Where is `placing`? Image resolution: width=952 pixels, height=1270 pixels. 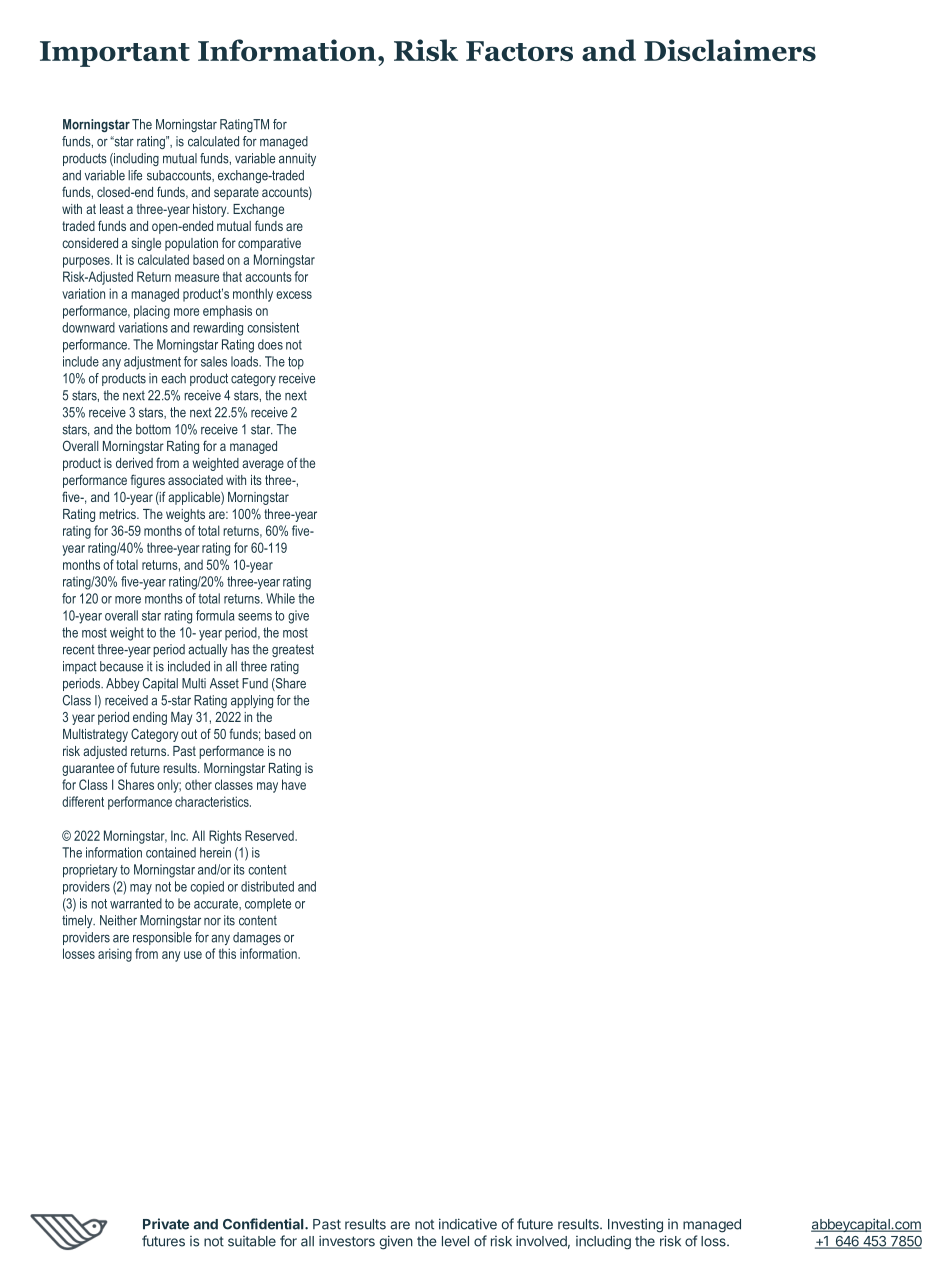 placing is located at coordinates (152, 312).
